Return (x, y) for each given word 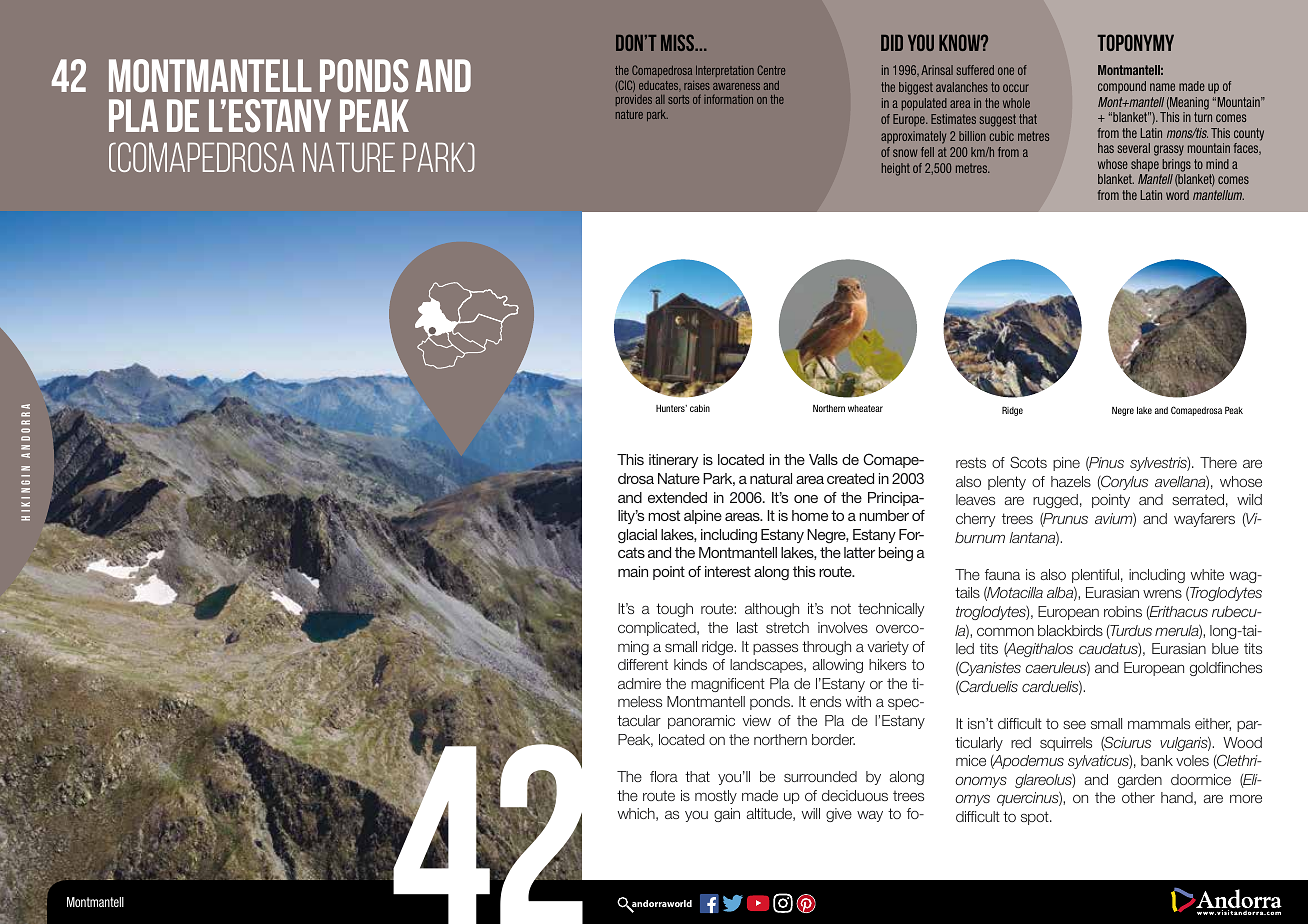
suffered (975, 70)
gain (727, 815)
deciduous (855, 795)
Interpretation (725, 71)
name (1162, 87)
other (1138, 797)
